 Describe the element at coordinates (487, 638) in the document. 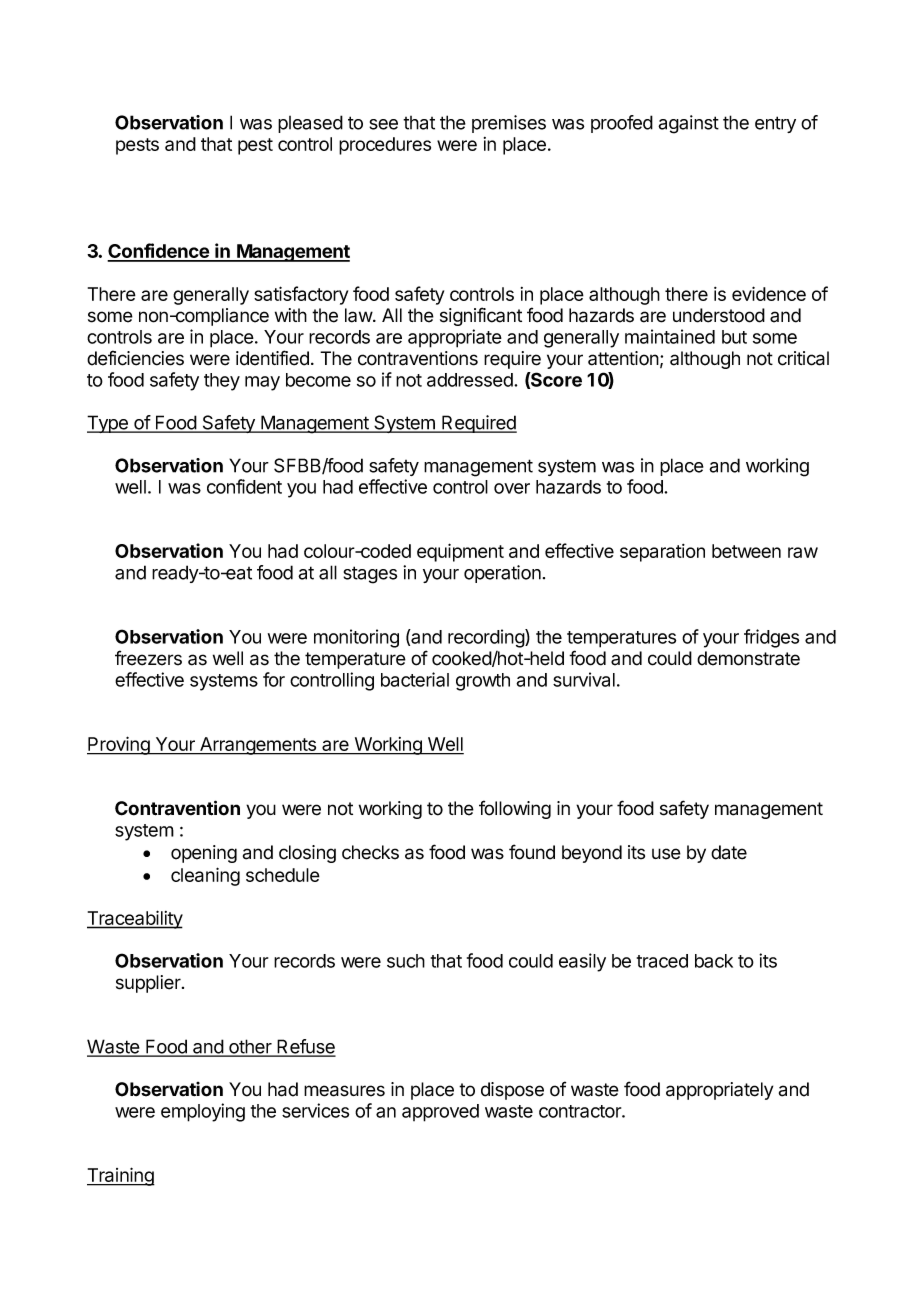

I see `recording` at that location.
